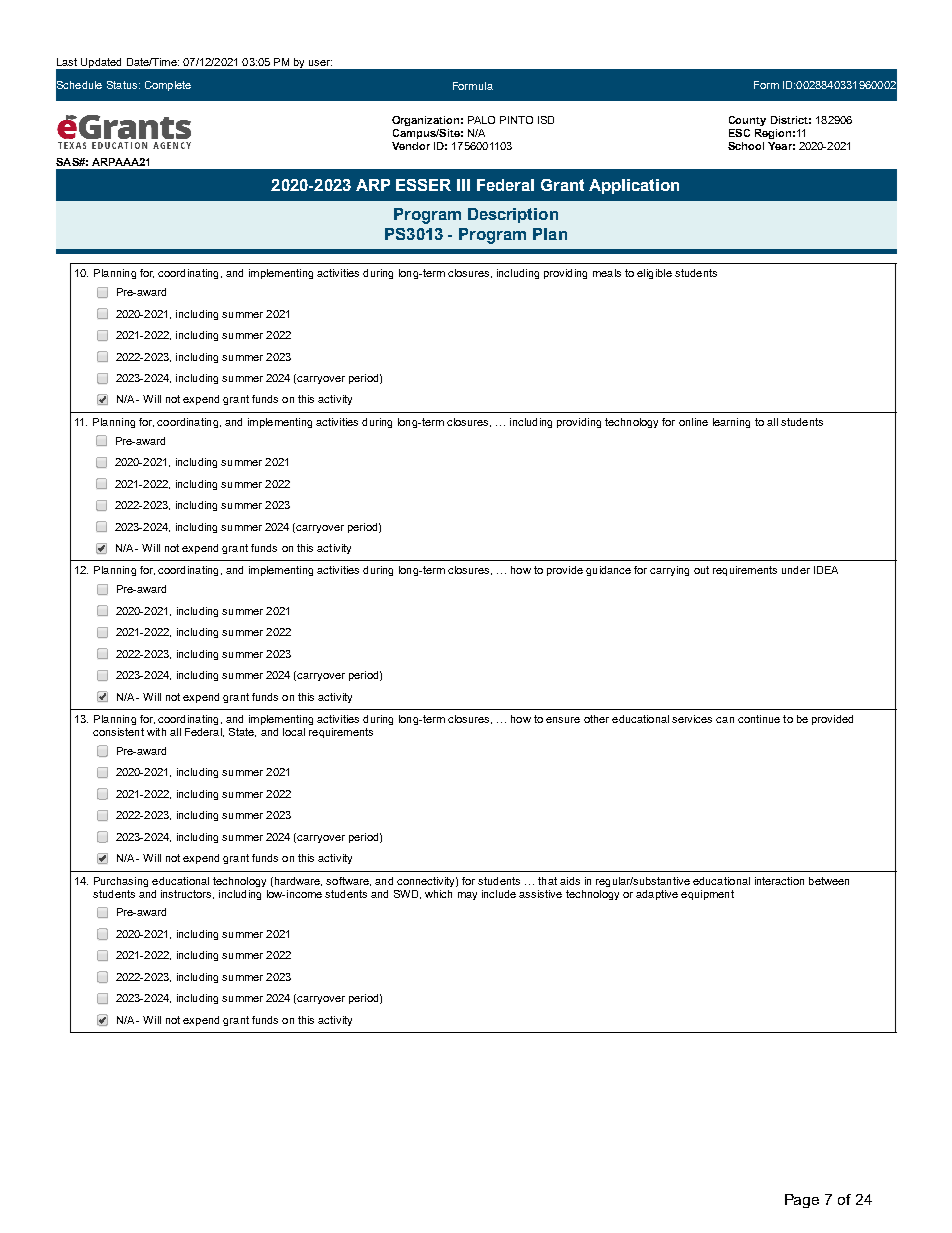  Describe the element at coordinates (121, 882) in the screenshot. I see `Purchasing` at that location.
